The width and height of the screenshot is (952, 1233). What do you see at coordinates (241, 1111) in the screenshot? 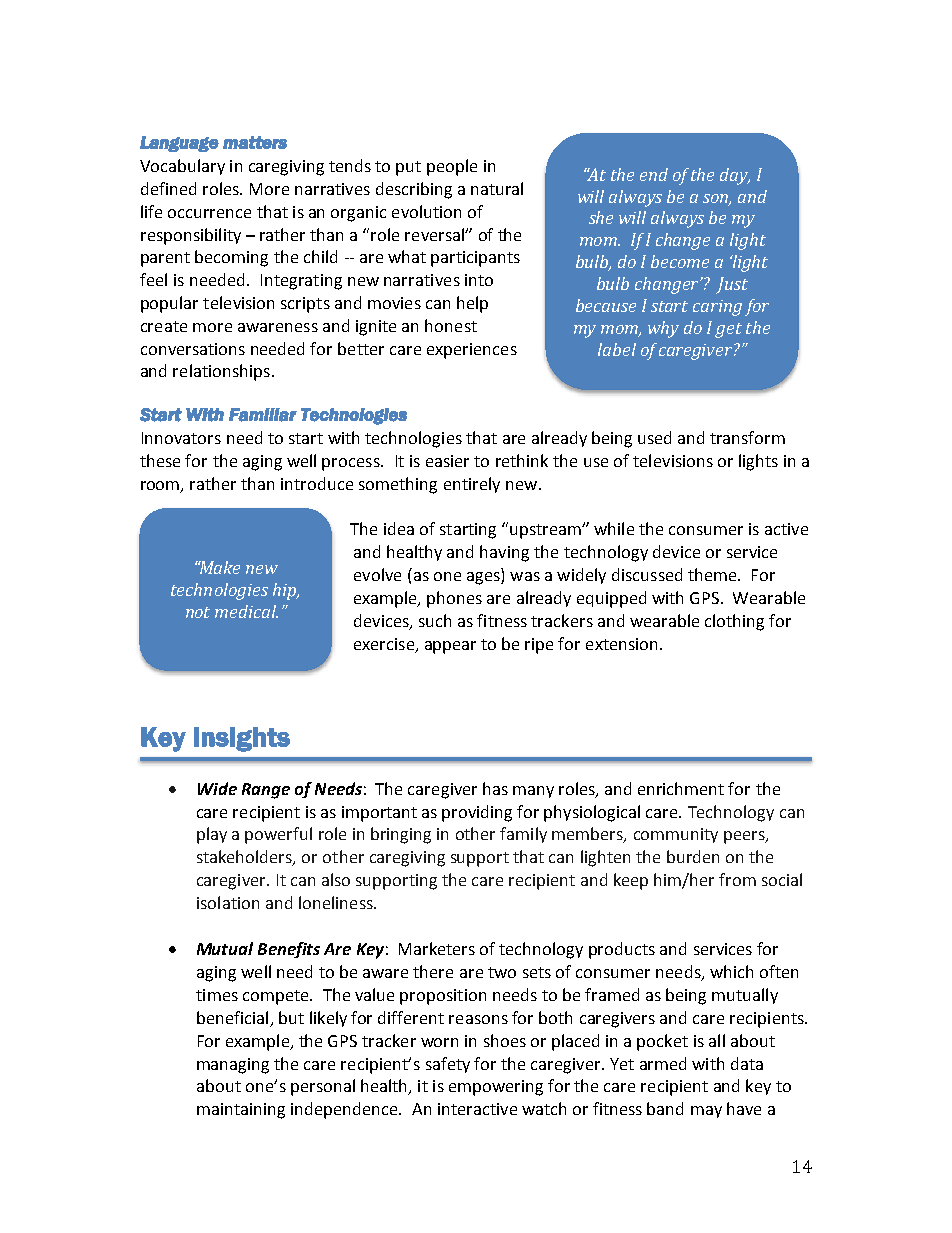
I see `maintaining` at bounding box center [241, 1111].
